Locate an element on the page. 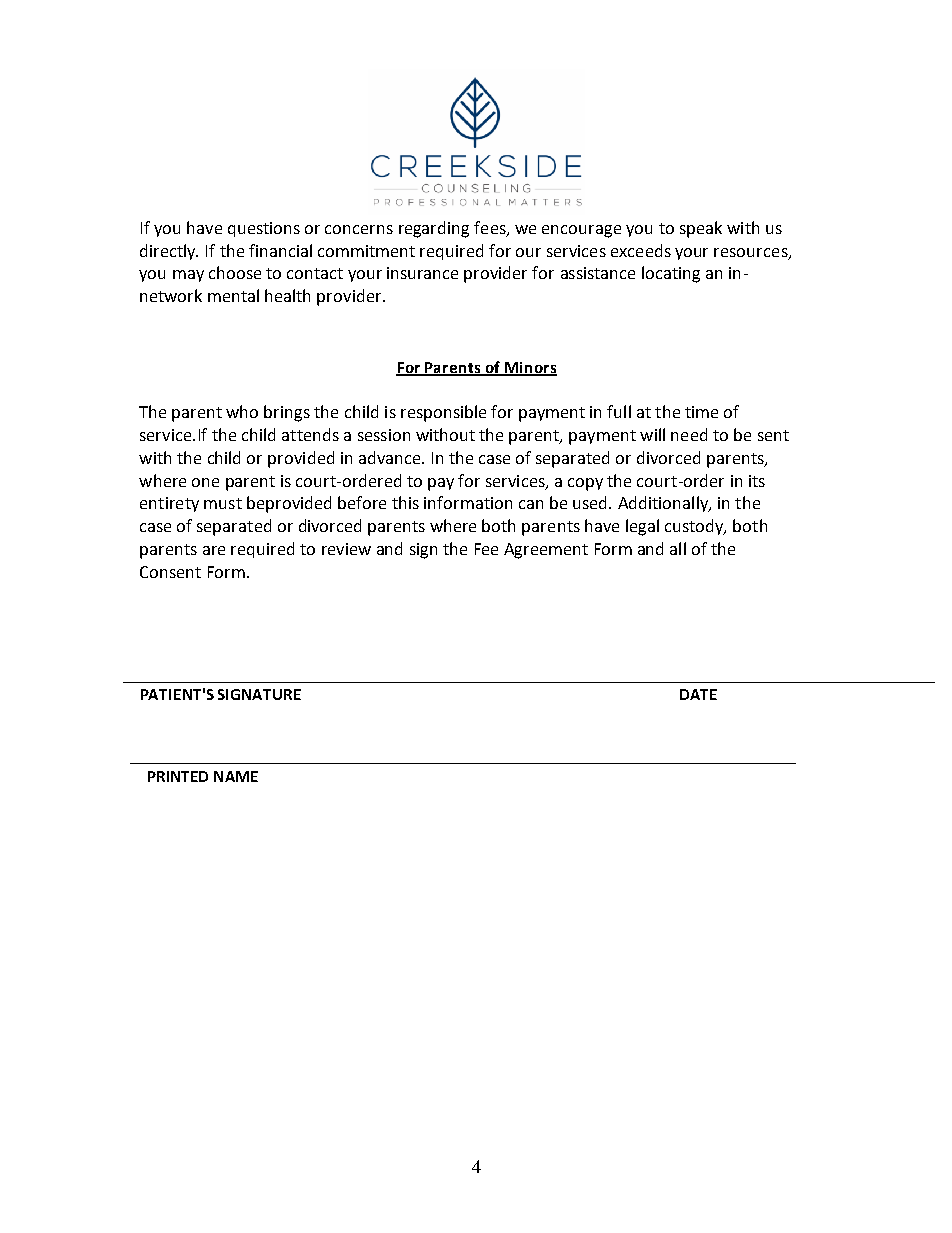 The height and width of the page is (1233, 952). questions is located at coordinates (264, 229).
